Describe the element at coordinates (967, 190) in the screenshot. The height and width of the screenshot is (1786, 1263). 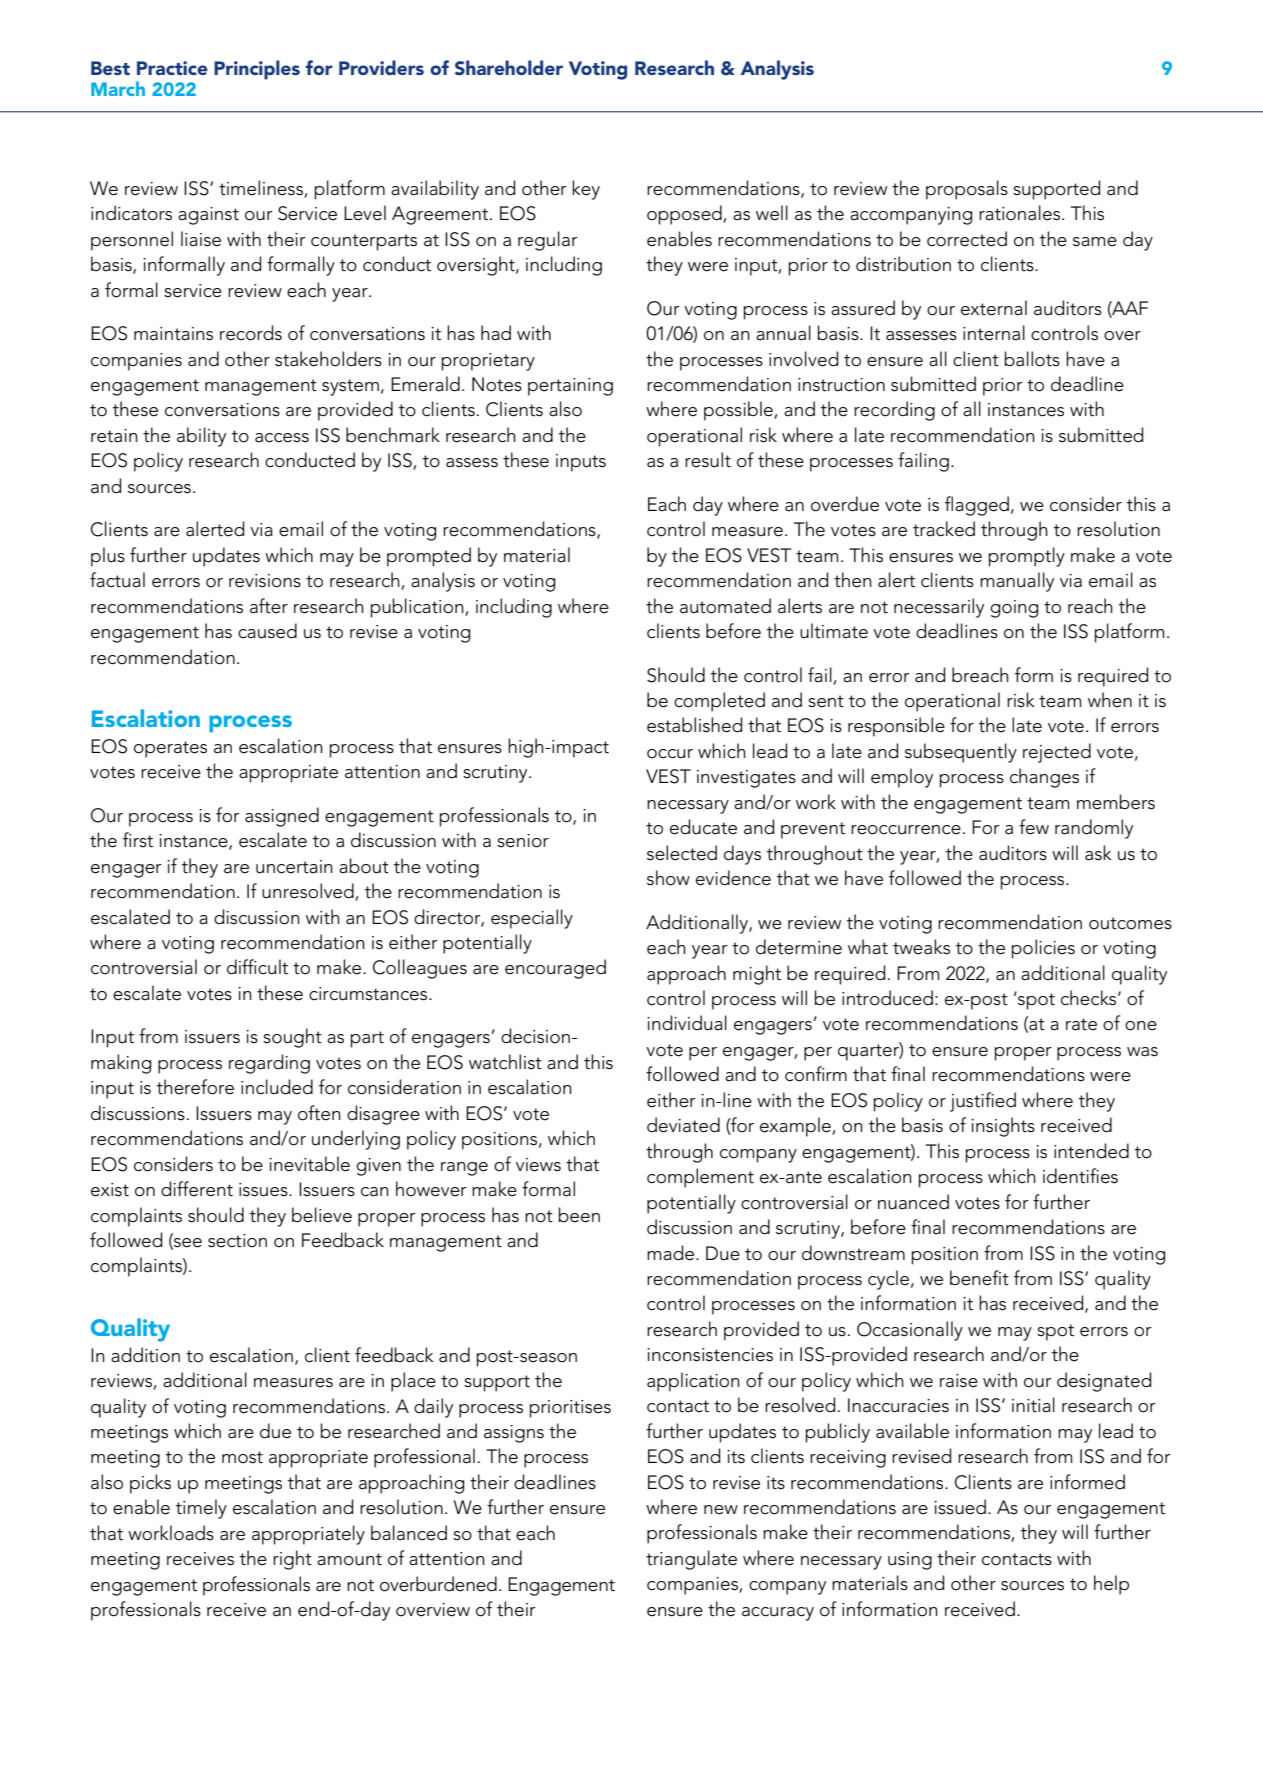
I see `proposals` at that location.
